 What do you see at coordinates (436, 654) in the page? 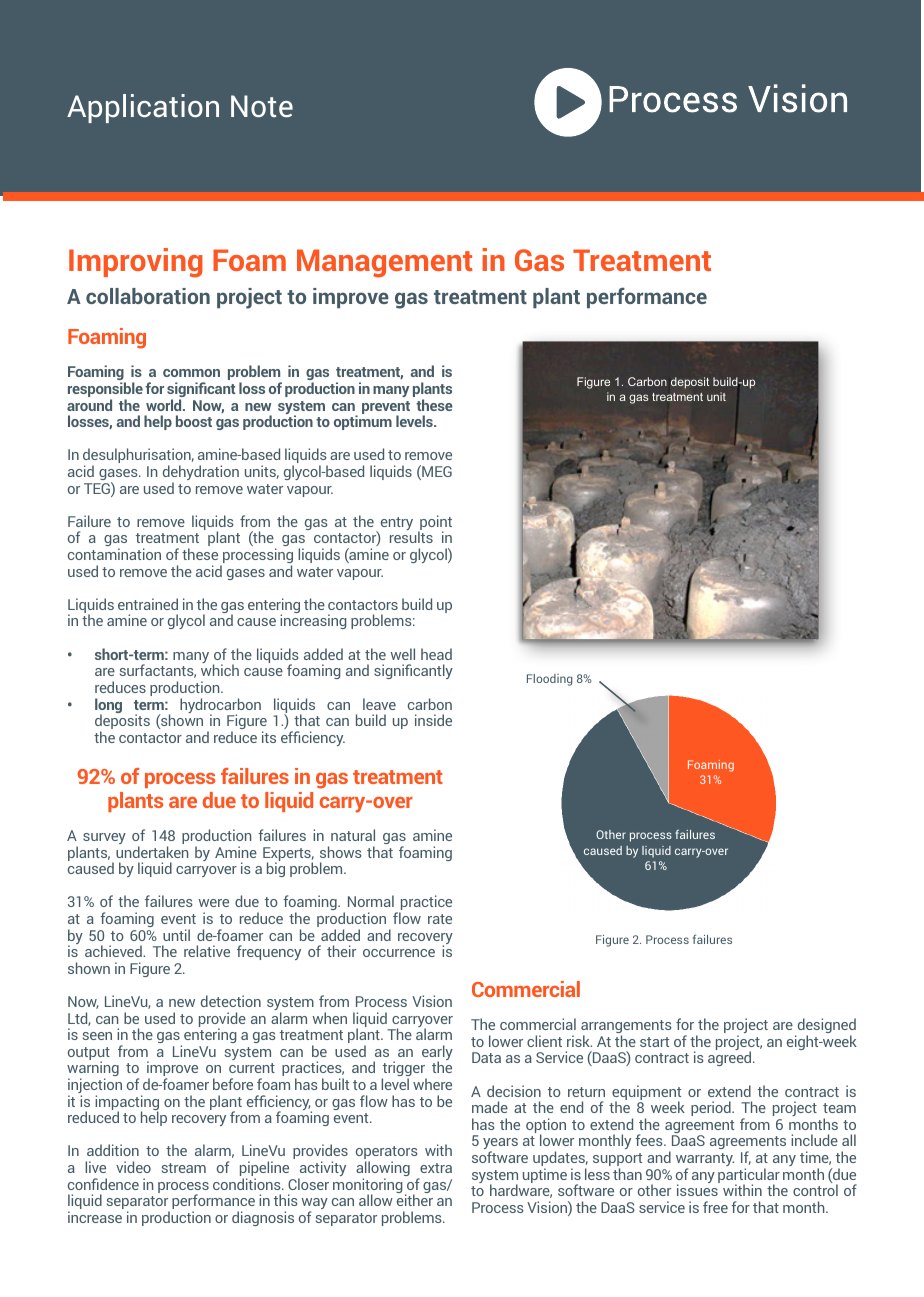
I see `head` at bounding box center [436, 654].
